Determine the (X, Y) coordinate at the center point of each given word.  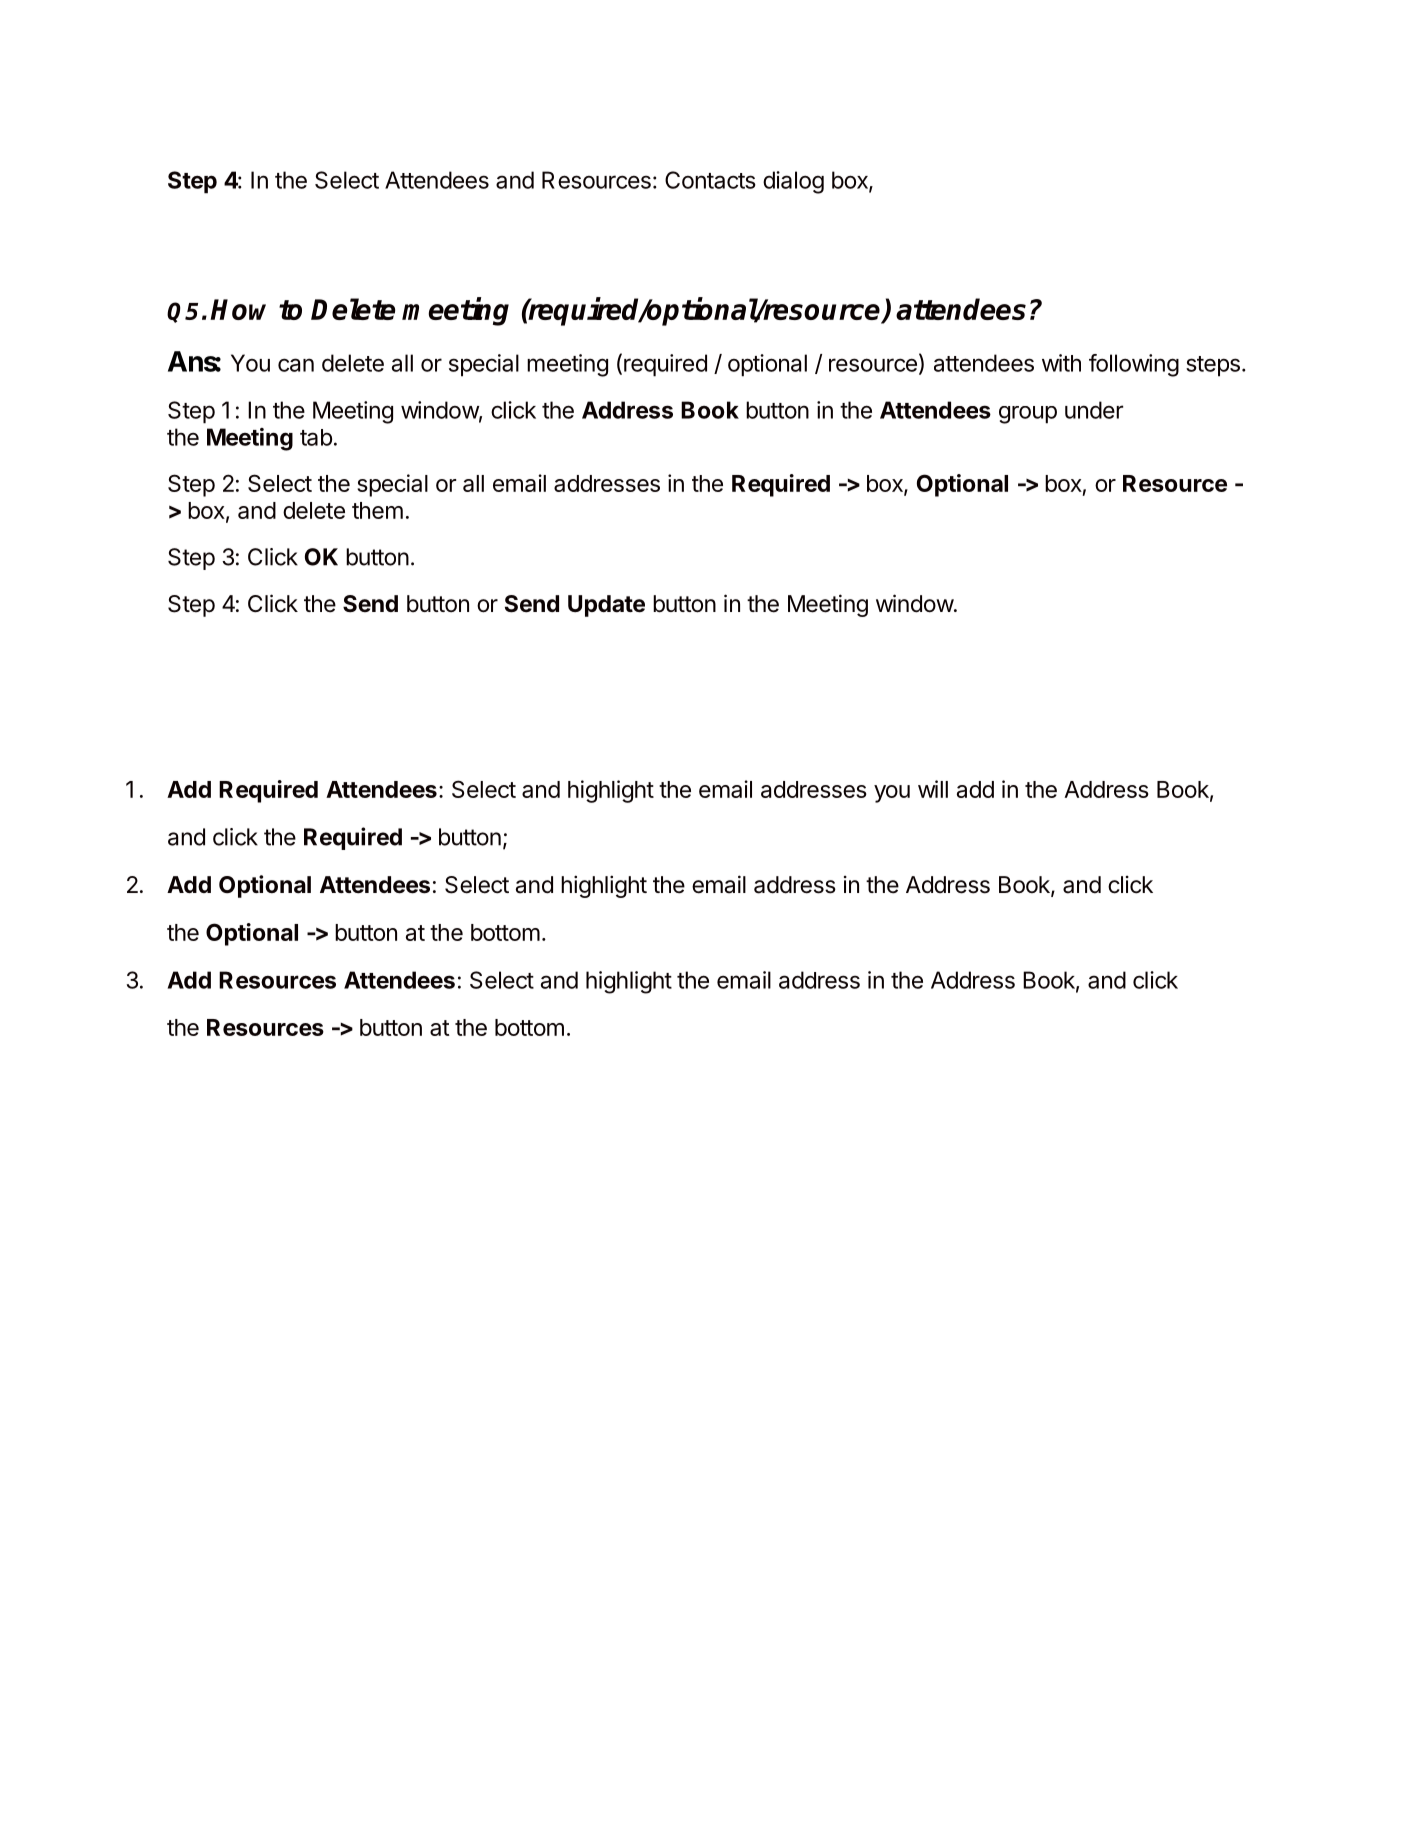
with (1061, 363)
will (933, 789)
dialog (793, 182)
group (1028, 415)
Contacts (710, 180)
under (1094, 410)
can (296, 365)
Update (606, 606)
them (377, 510)
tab (316, 437)
